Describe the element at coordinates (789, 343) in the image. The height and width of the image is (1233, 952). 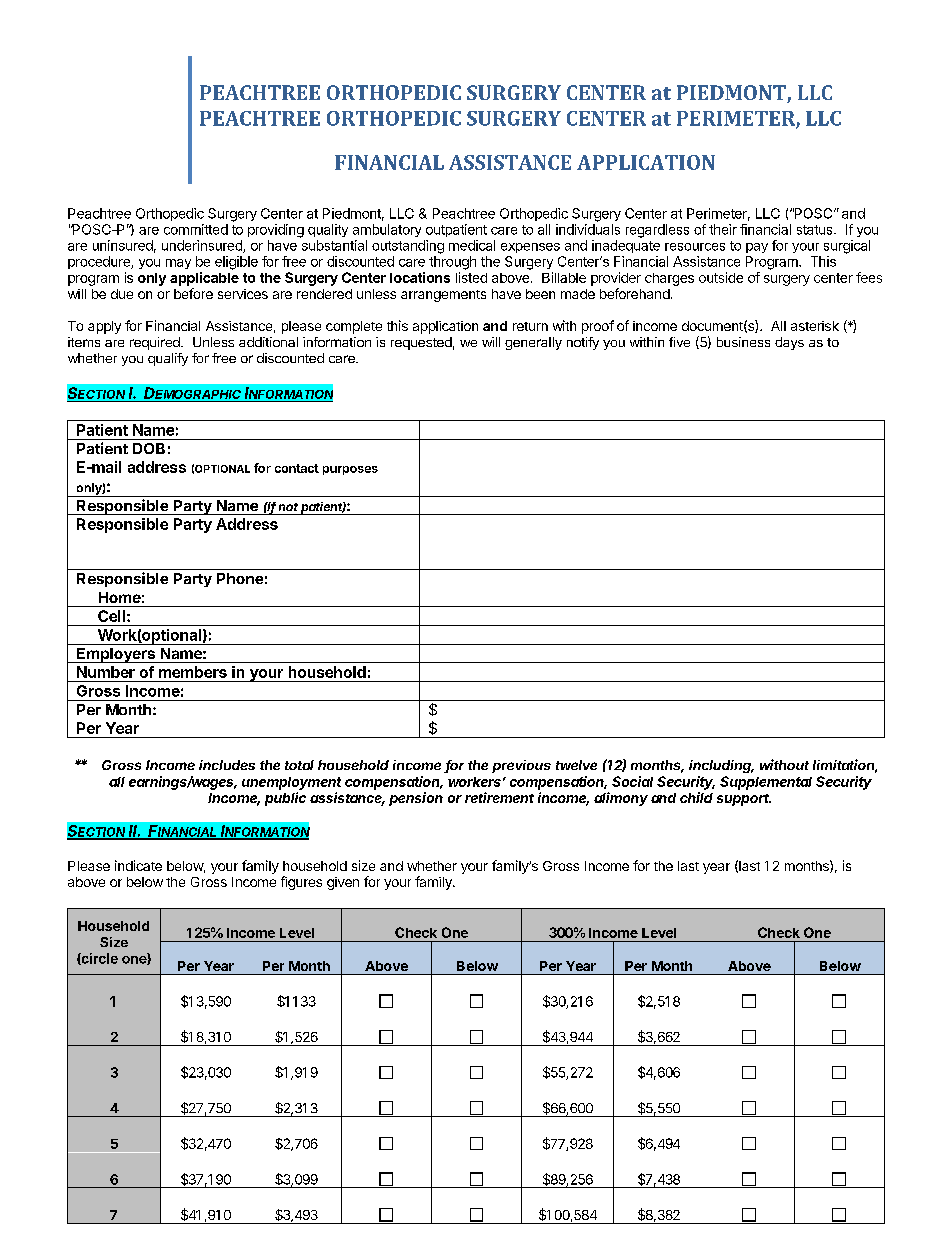
I see `days` at that location.
